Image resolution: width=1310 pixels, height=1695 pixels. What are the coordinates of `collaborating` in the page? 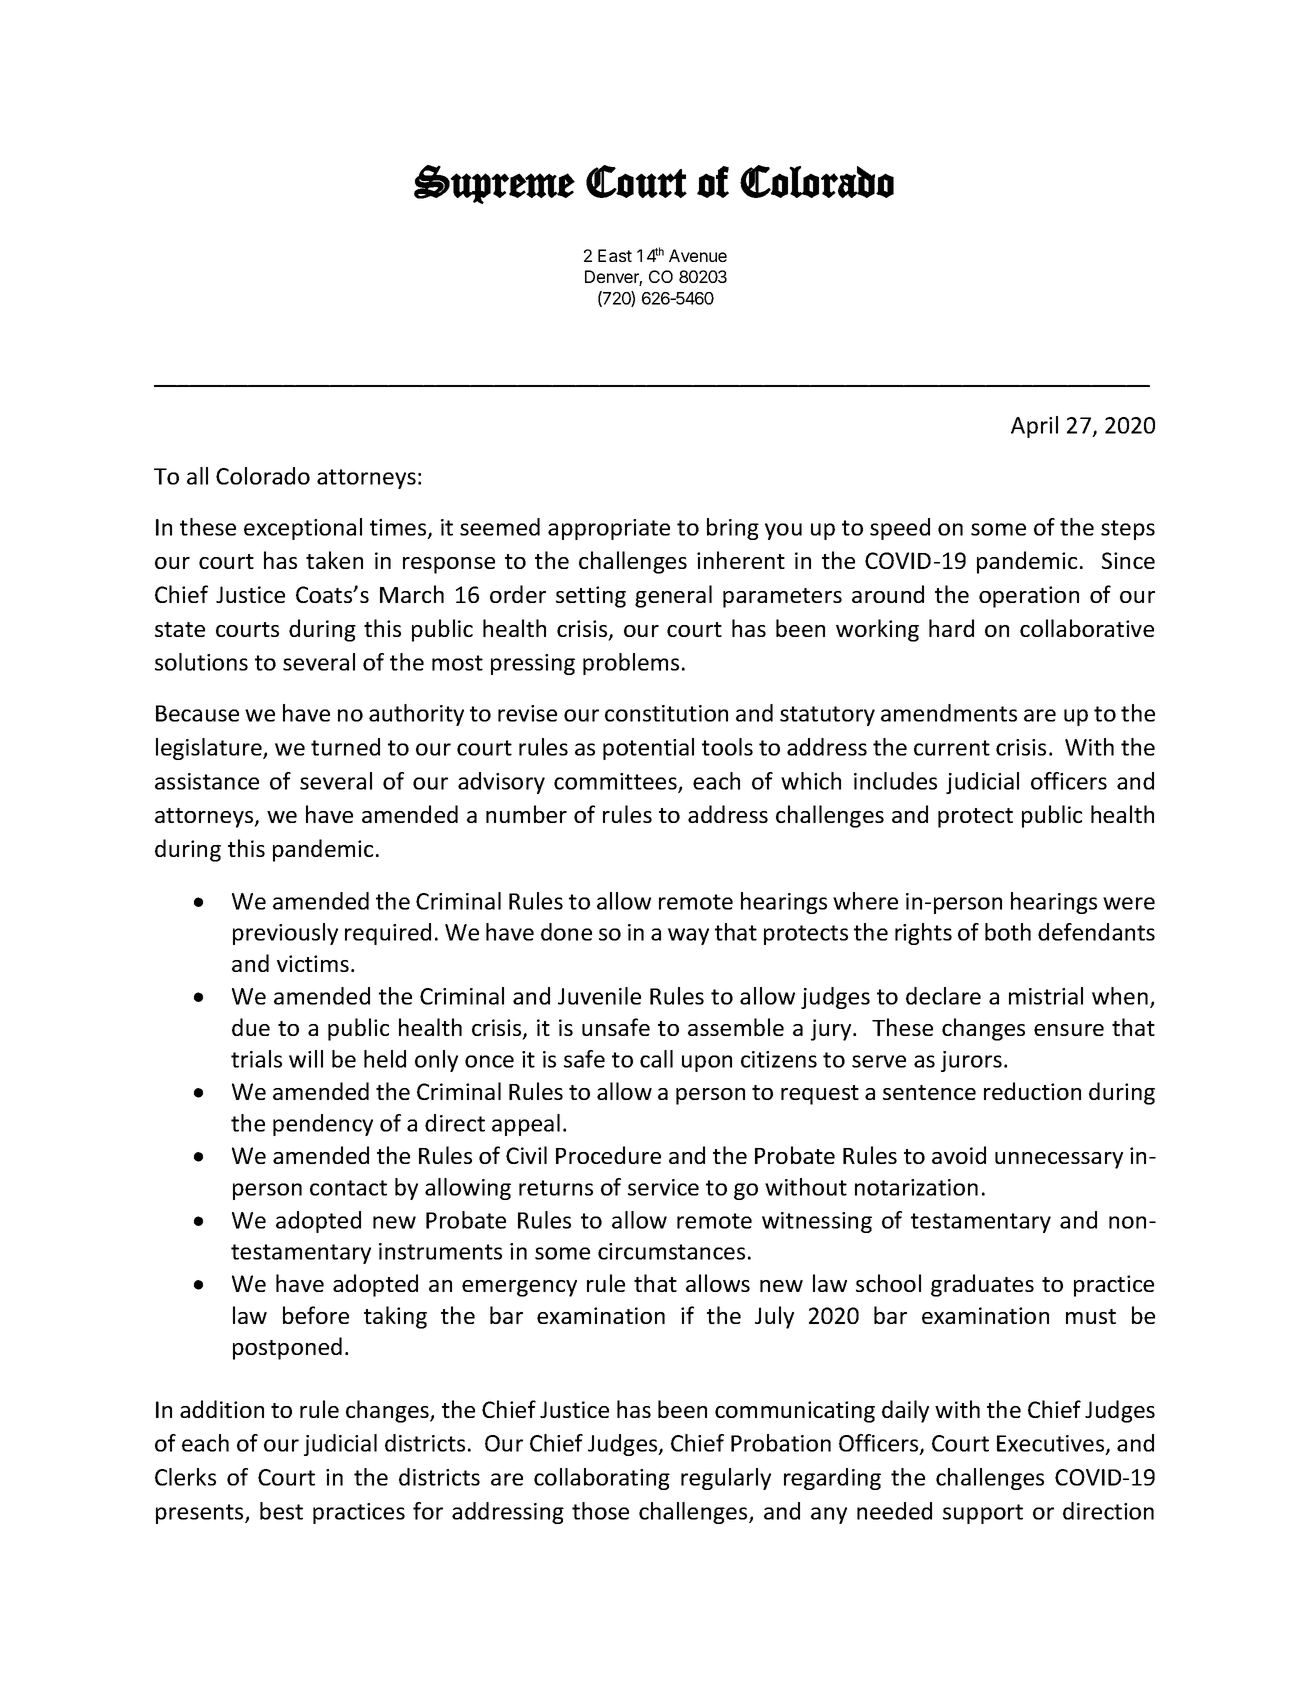 It's located at (602, 1479).
